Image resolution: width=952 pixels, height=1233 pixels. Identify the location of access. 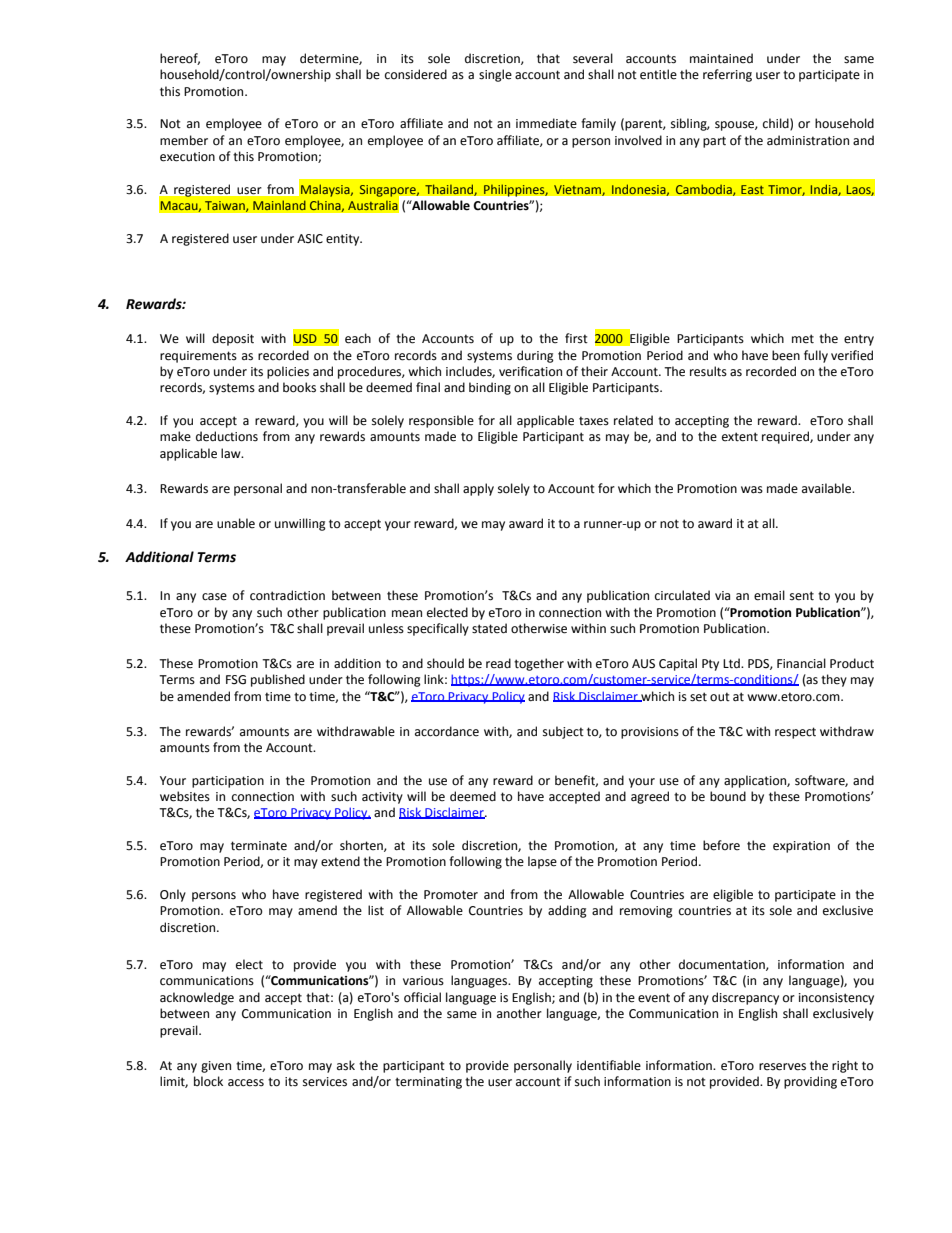
(246, 1083).
